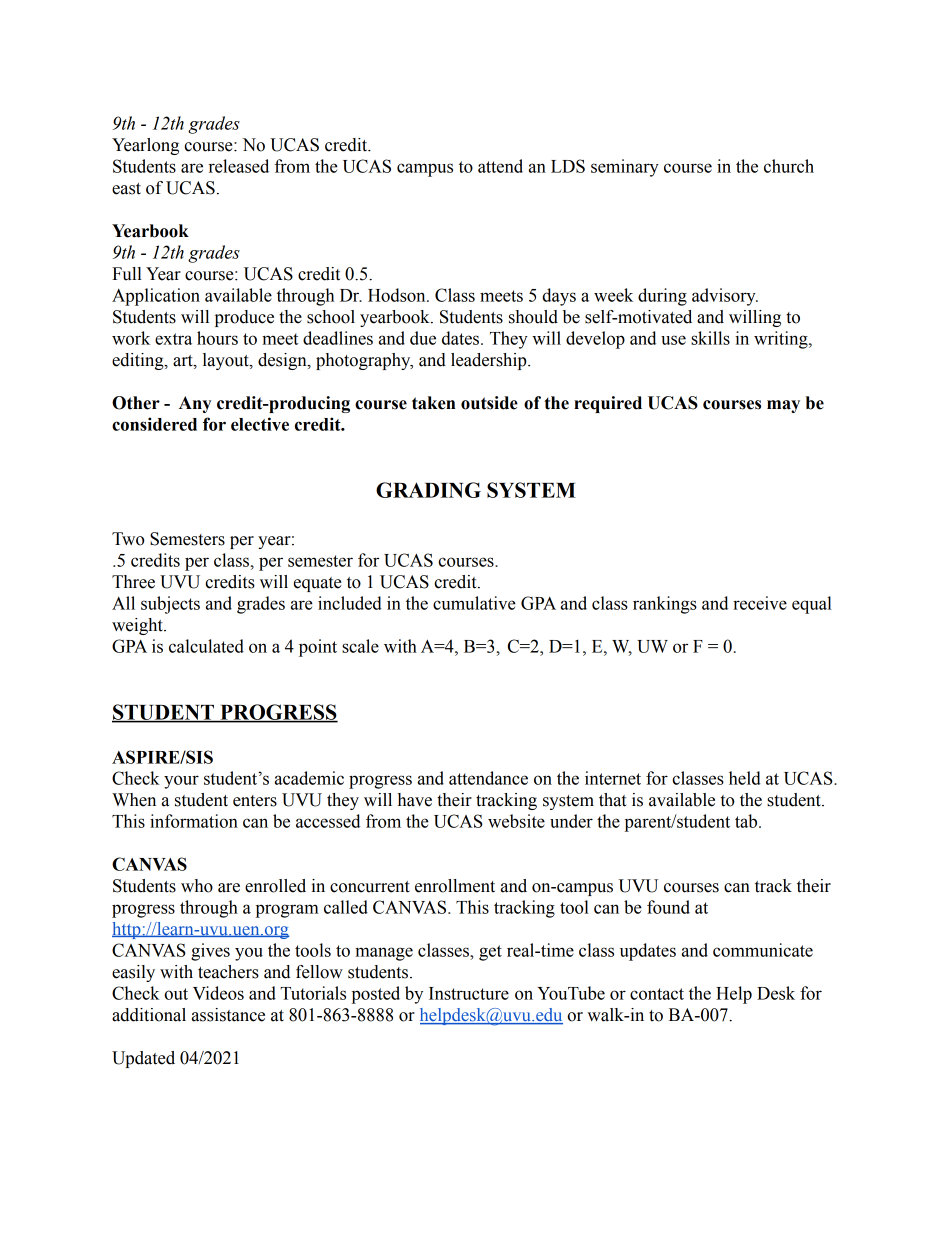 This image has width=952, height=1233. I want to click on released, so click(239, 166).
